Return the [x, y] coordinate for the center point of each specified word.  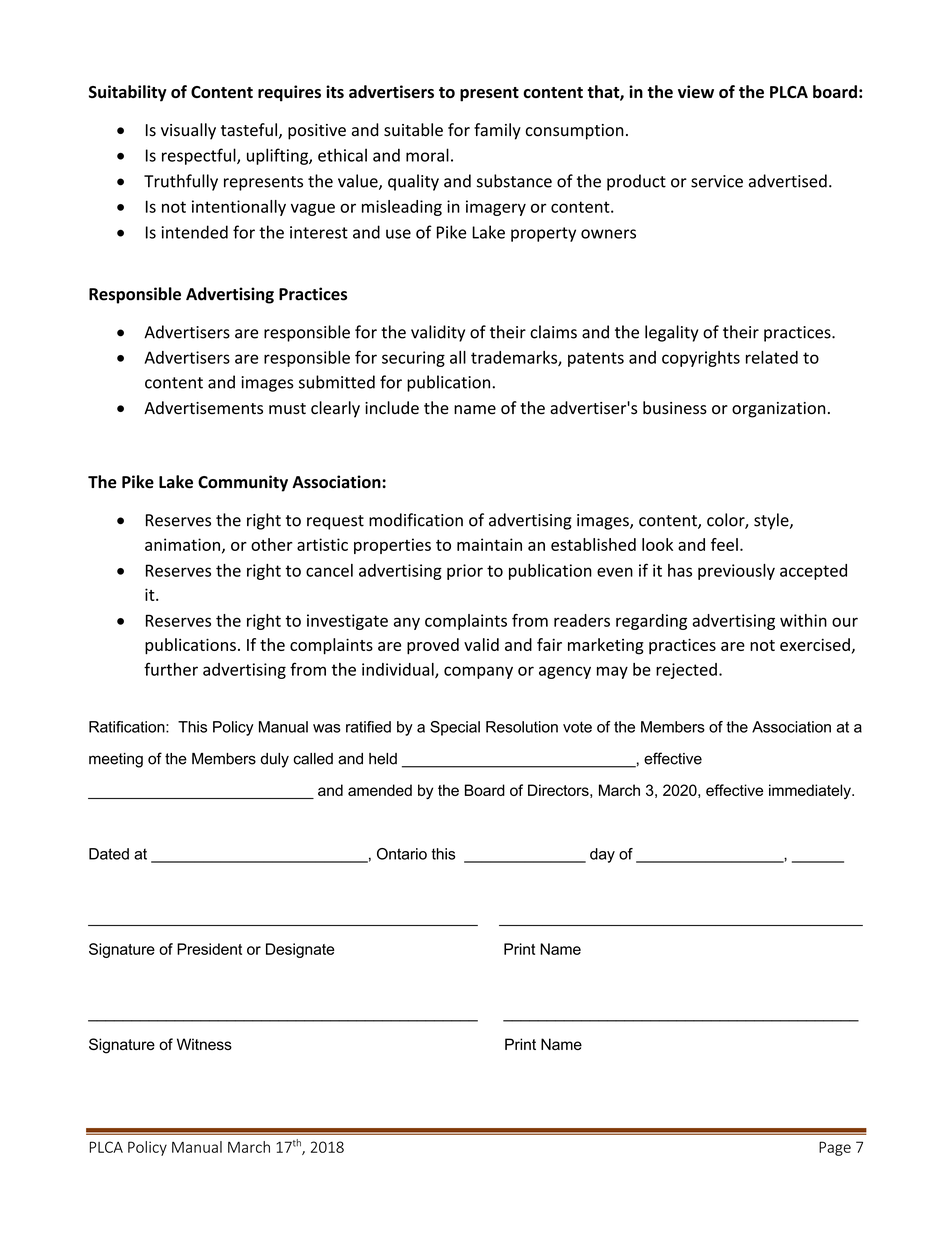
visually [188, 131]
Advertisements [203, 408]
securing [413, 359]
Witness [204, 1044]
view [696, 91]
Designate [300, 950]
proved [433, 646]
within [803, 620]
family [497, 131]
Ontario [402, 854]
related [772, 357]
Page [835, 1148]
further [171, 669]
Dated [109, 854]
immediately [811, 791]
